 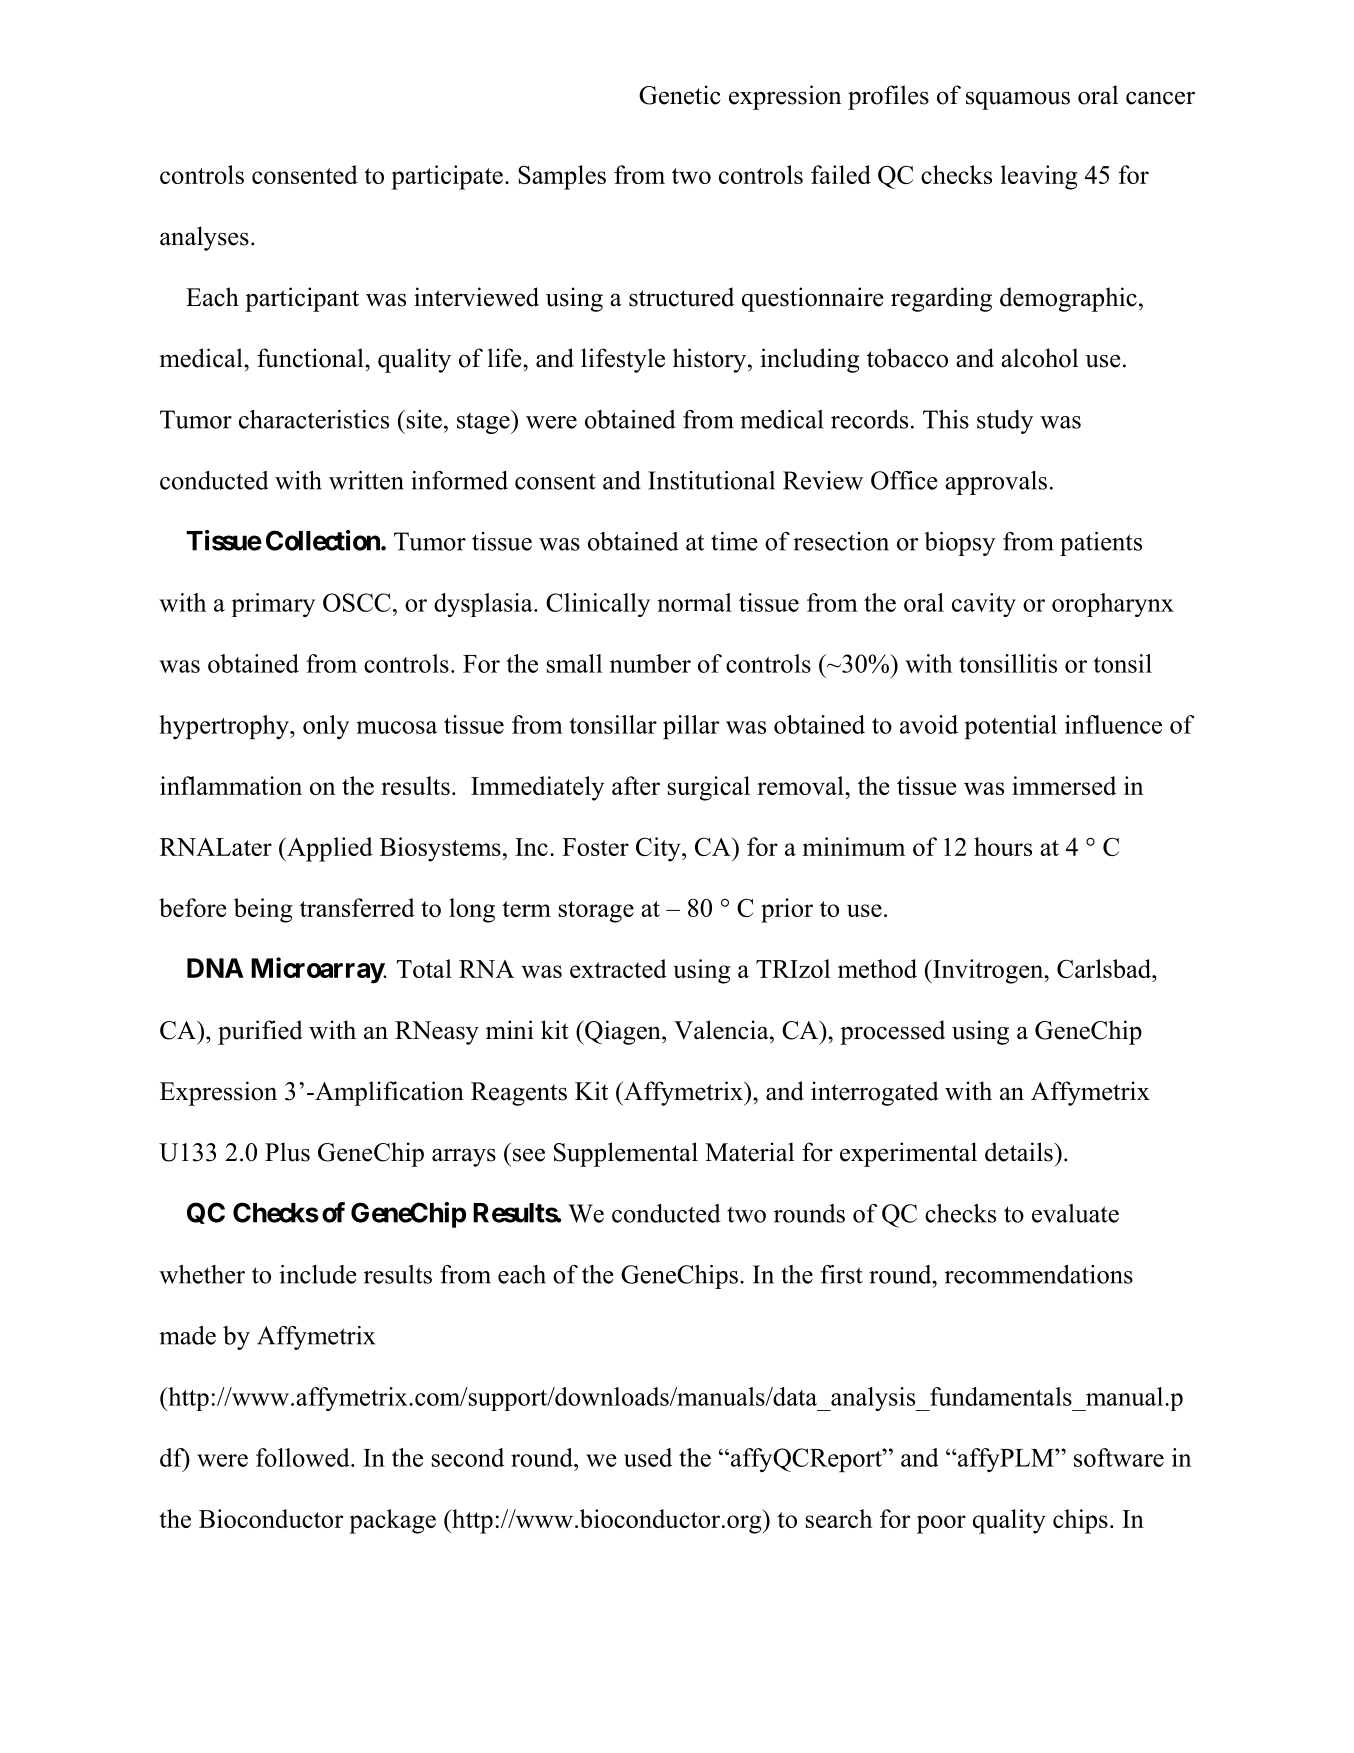 What do you see at coordinates (304, 1457) in the screenshot?
I see `followed` at bounding box center [304, 1457].
